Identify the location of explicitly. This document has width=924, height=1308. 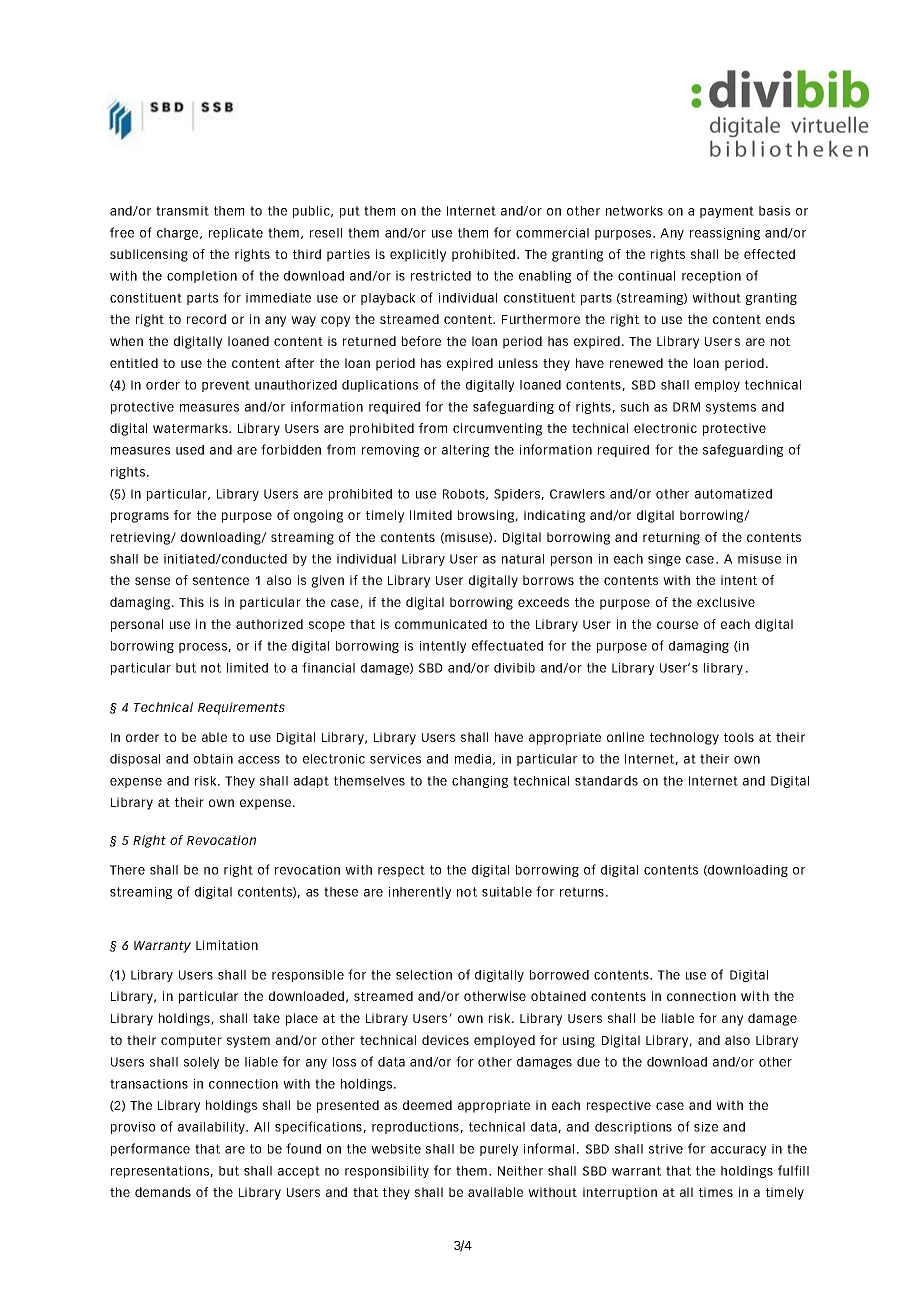
(418, 255).
